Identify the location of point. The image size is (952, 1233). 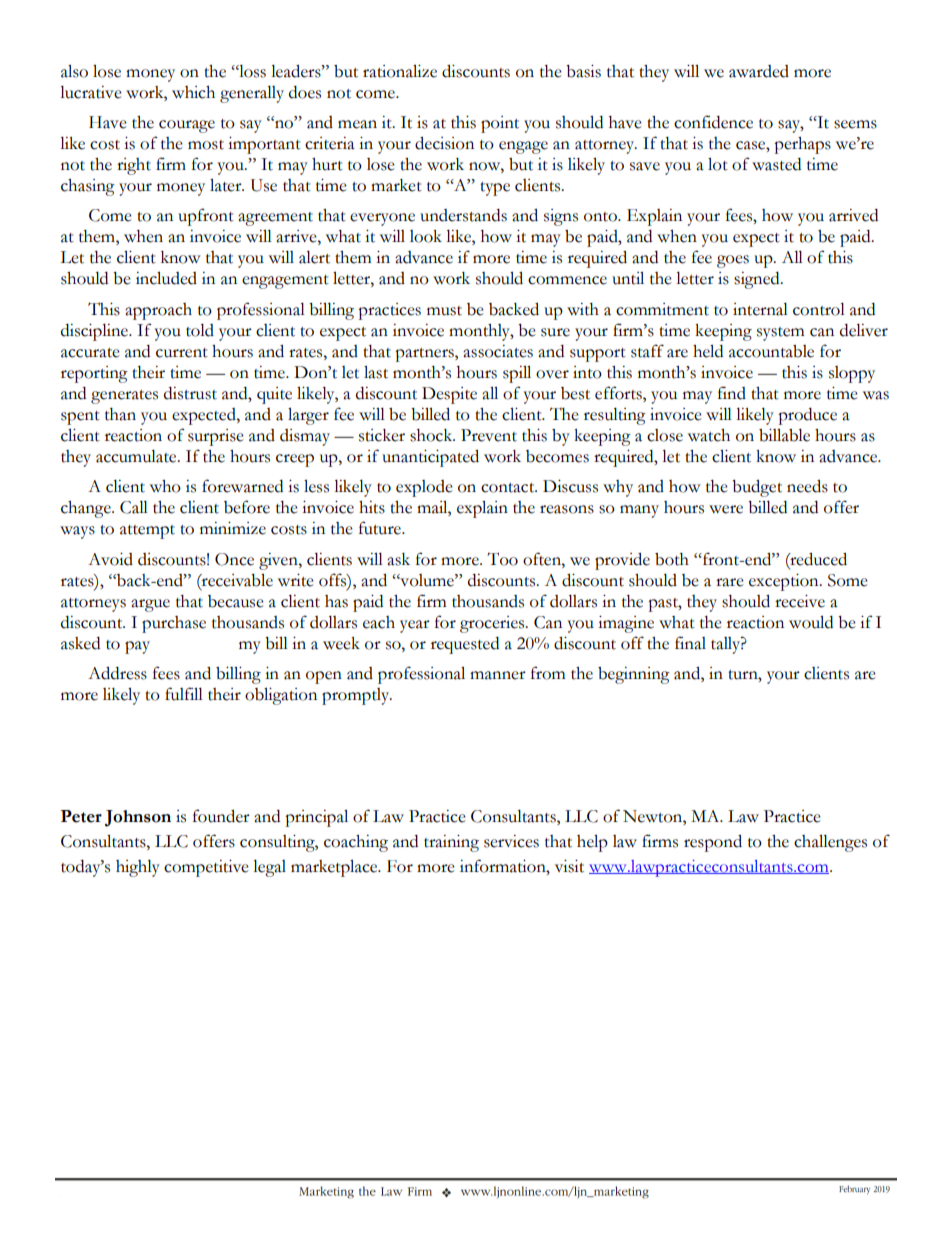
(500, 124).
